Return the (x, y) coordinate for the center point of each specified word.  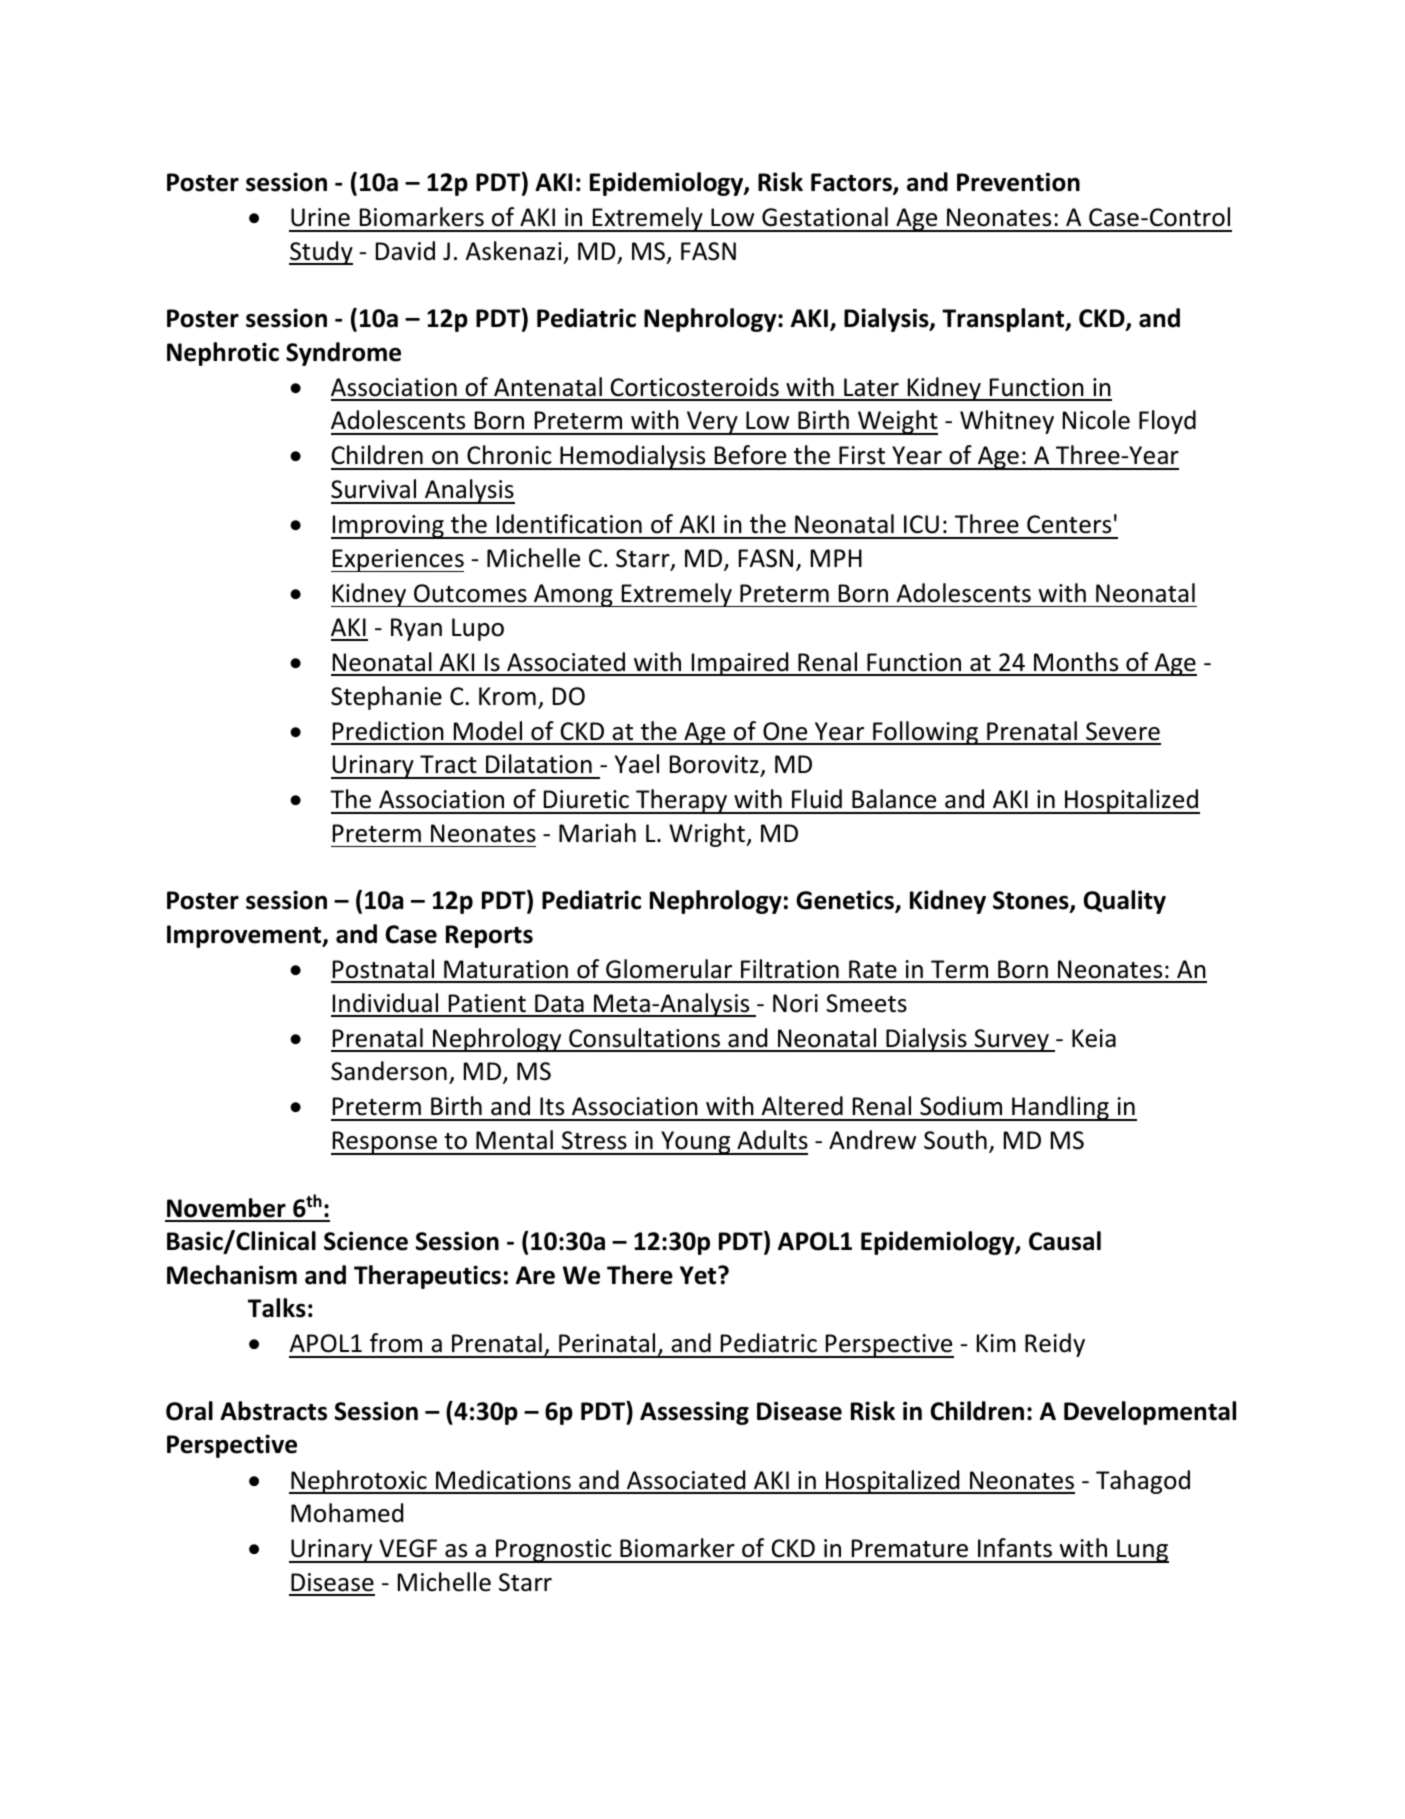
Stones (1032, 902)
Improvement (245, 936)
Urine (320, 217)
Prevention (1018, 182)
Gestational (825, 217)
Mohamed (347, 1513)
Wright (708, 835)
